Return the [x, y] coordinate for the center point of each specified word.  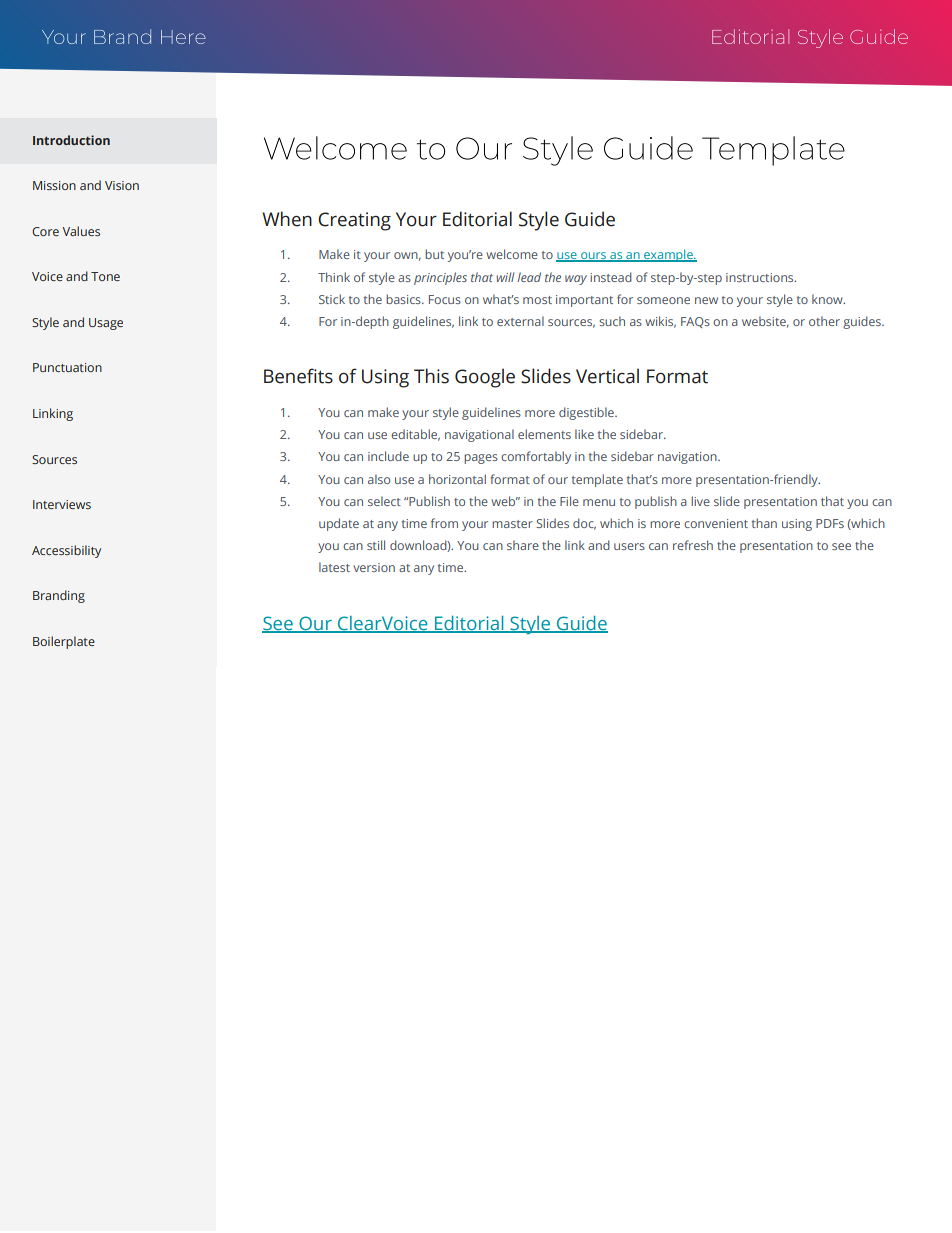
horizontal [457, 479]
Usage [106, 324]
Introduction [71, 140]
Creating [354, 221]
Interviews [62, 504]
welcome [512, 254]
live [700, 501]
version [374, 567]
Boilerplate [64, 642]
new [706, 300]
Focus [445, 299]
